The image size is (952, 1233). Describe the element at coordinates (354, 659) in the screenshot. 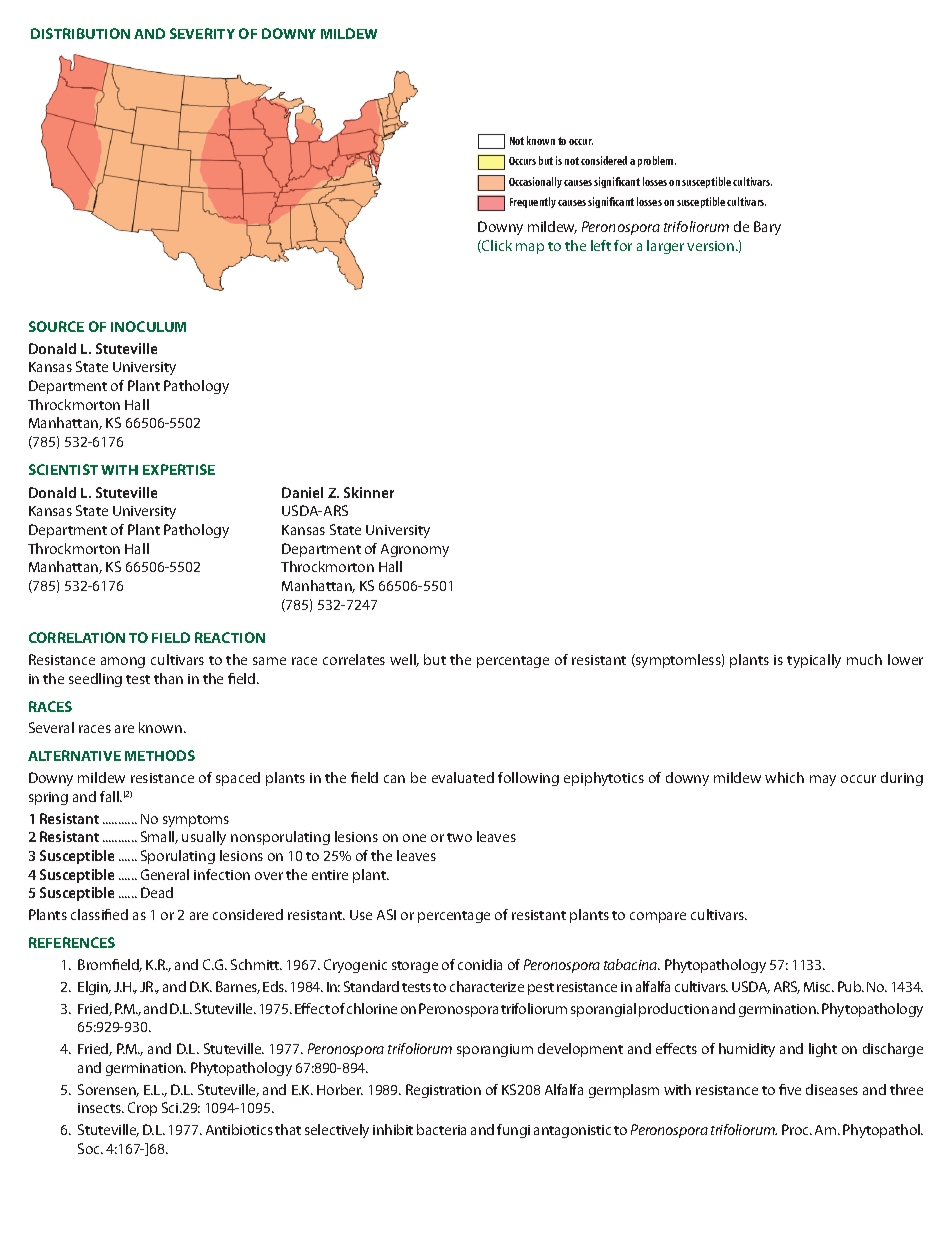

I see `correlates` at that location.
